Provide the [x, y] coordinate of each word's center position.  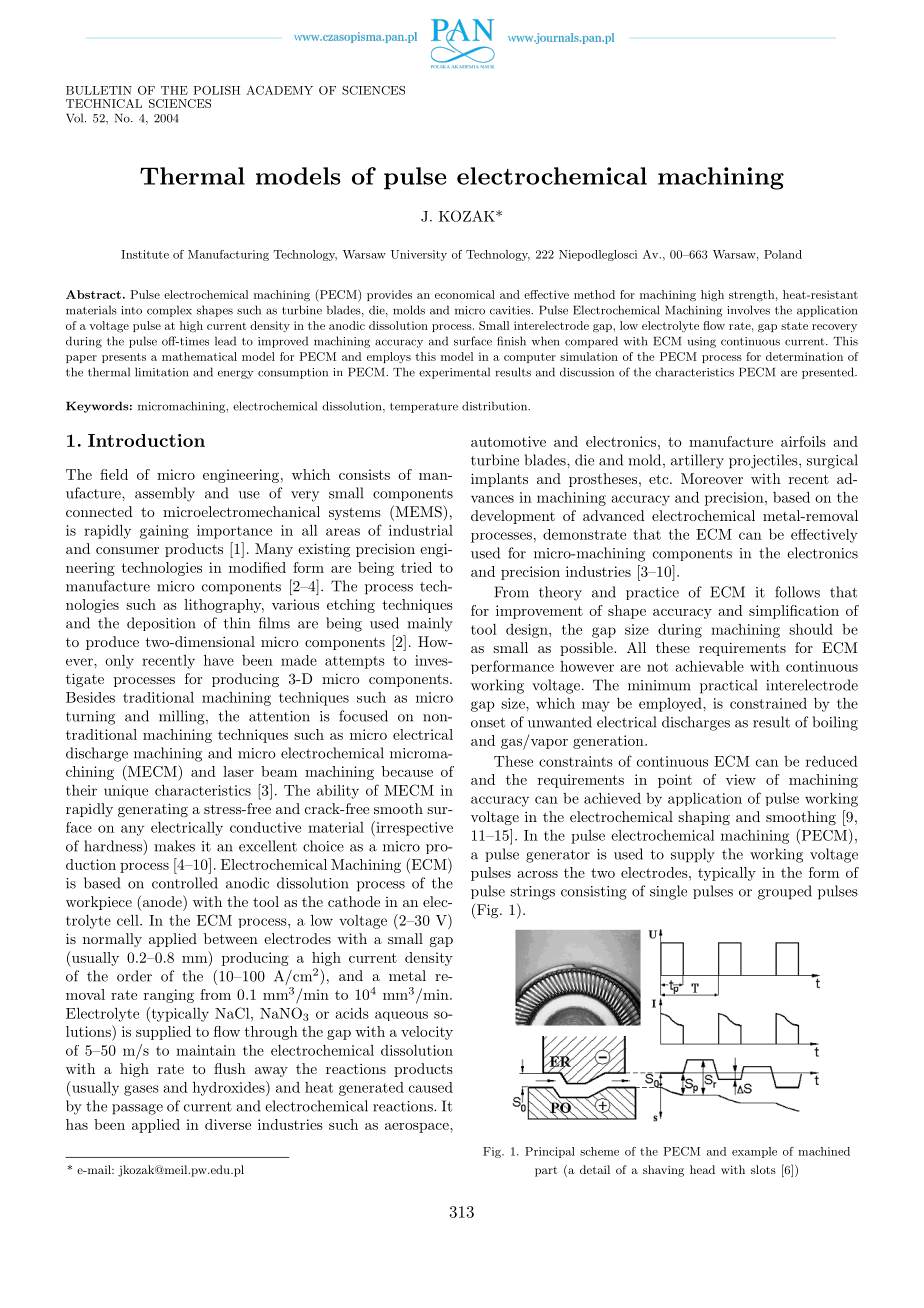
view [741, 779]
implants [499, 480]
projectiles [764, 461]
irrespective [413, 828]
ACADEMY [279, 90]
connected [99, 511]
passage [137, 1109]
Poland [783, 254]
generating [153, 810]
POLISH [216, 90]
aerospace [418, 1128]
